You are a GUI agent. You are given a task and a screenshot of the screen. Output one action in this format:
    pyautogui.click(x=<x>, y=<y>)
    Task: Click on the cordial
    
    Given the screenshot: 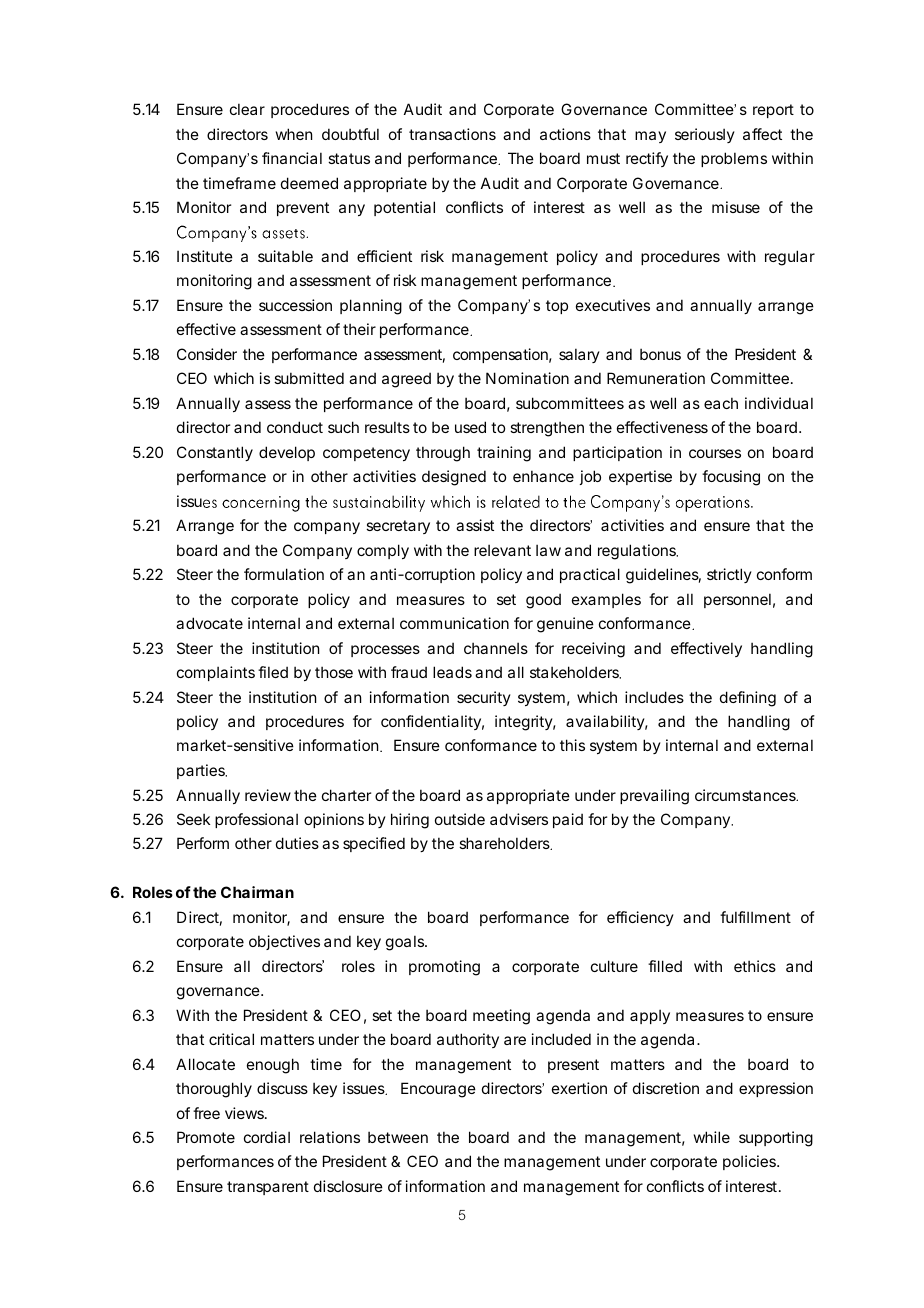 What is the action you would take?
    pyautogui.click(x=267, y=1137)
